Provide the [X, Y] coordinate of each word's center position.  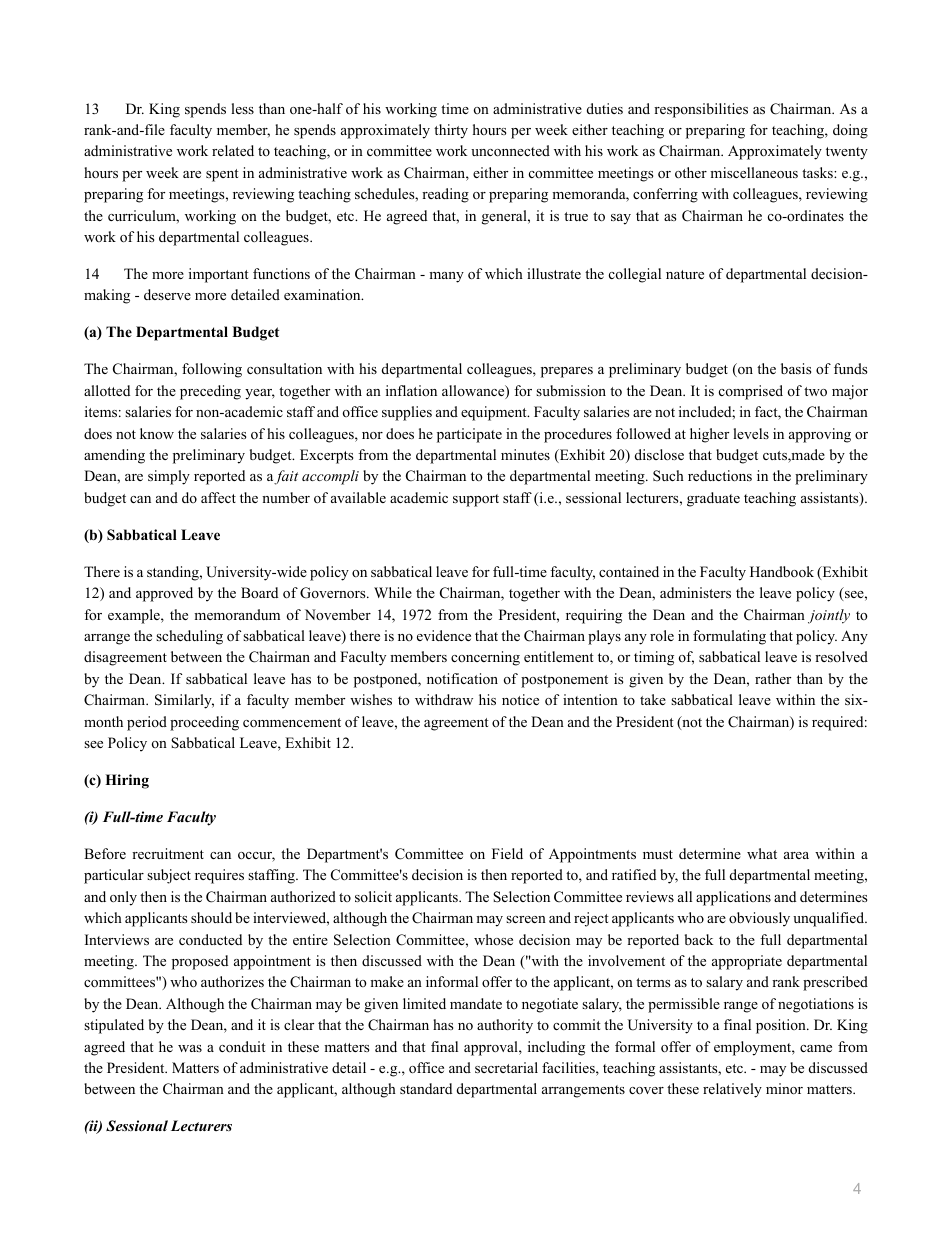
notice [520, 699]
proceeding [204, 723]
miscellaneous [754, 173]
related [233, 150]
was [190, 1048]
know [157, 433]
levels [751, 433]
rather [773, 678]
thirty [451, 131]
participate [469, 435]
